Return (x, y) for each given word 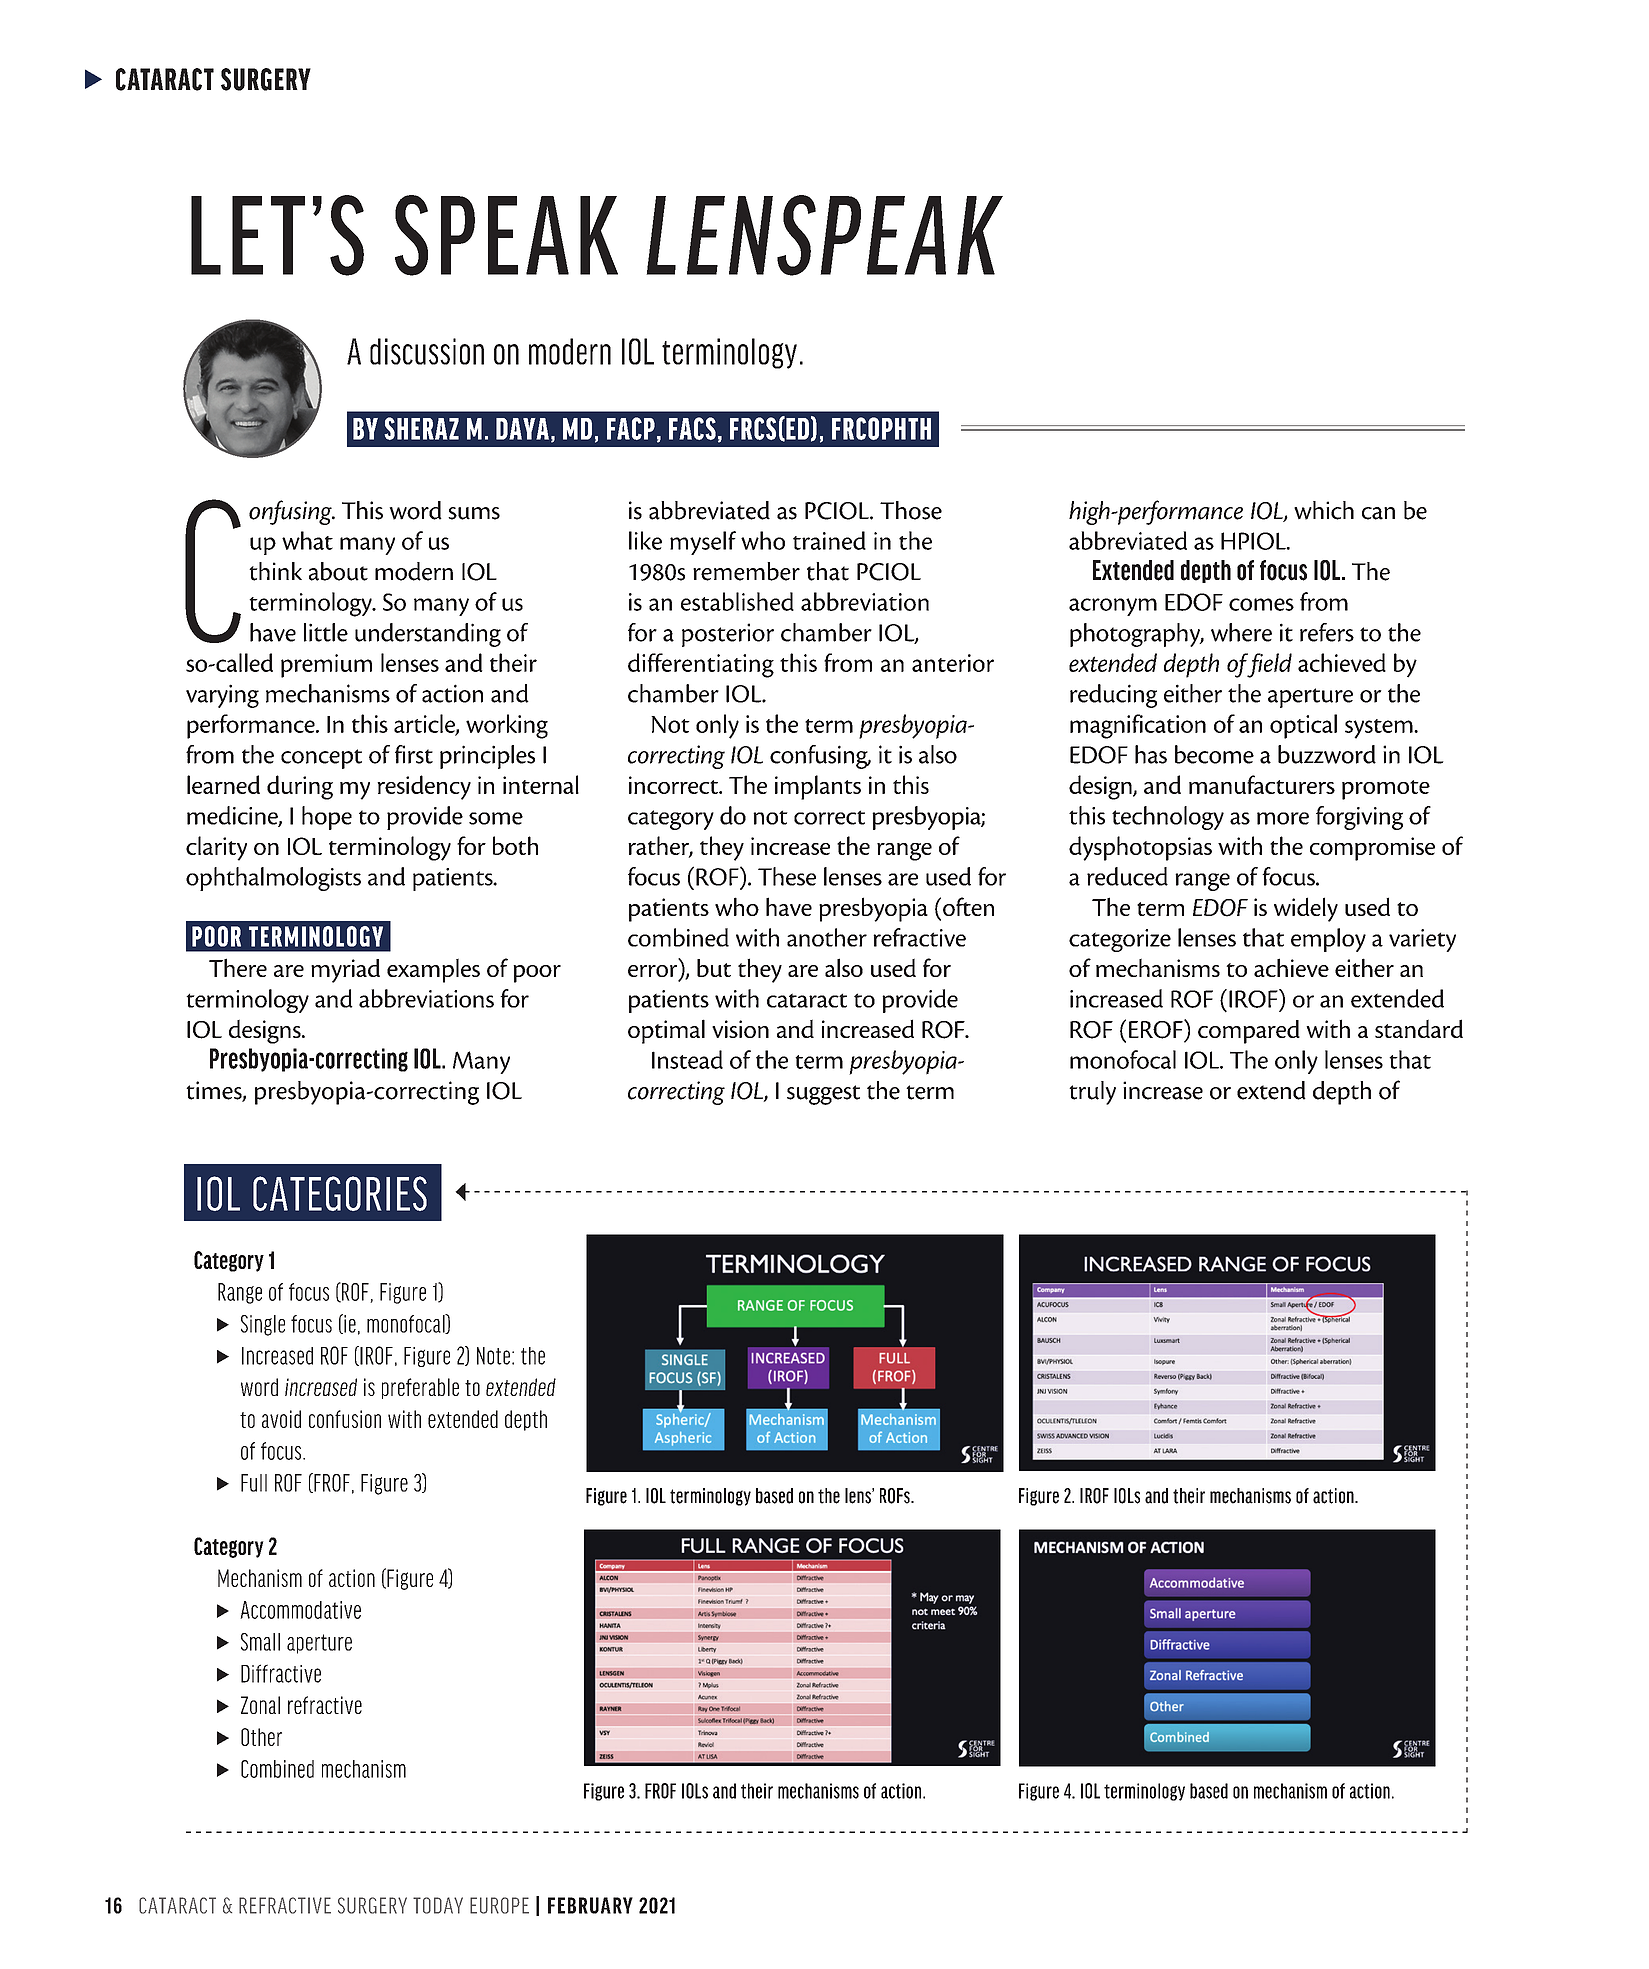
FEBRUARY (590, 1905)
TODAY (438, 1905)
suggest (823, 1095)
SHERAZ (421, 428)
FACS (692, 428)
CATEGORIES (340, 1193)
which (1324, 510)
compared (1249, 1032)
